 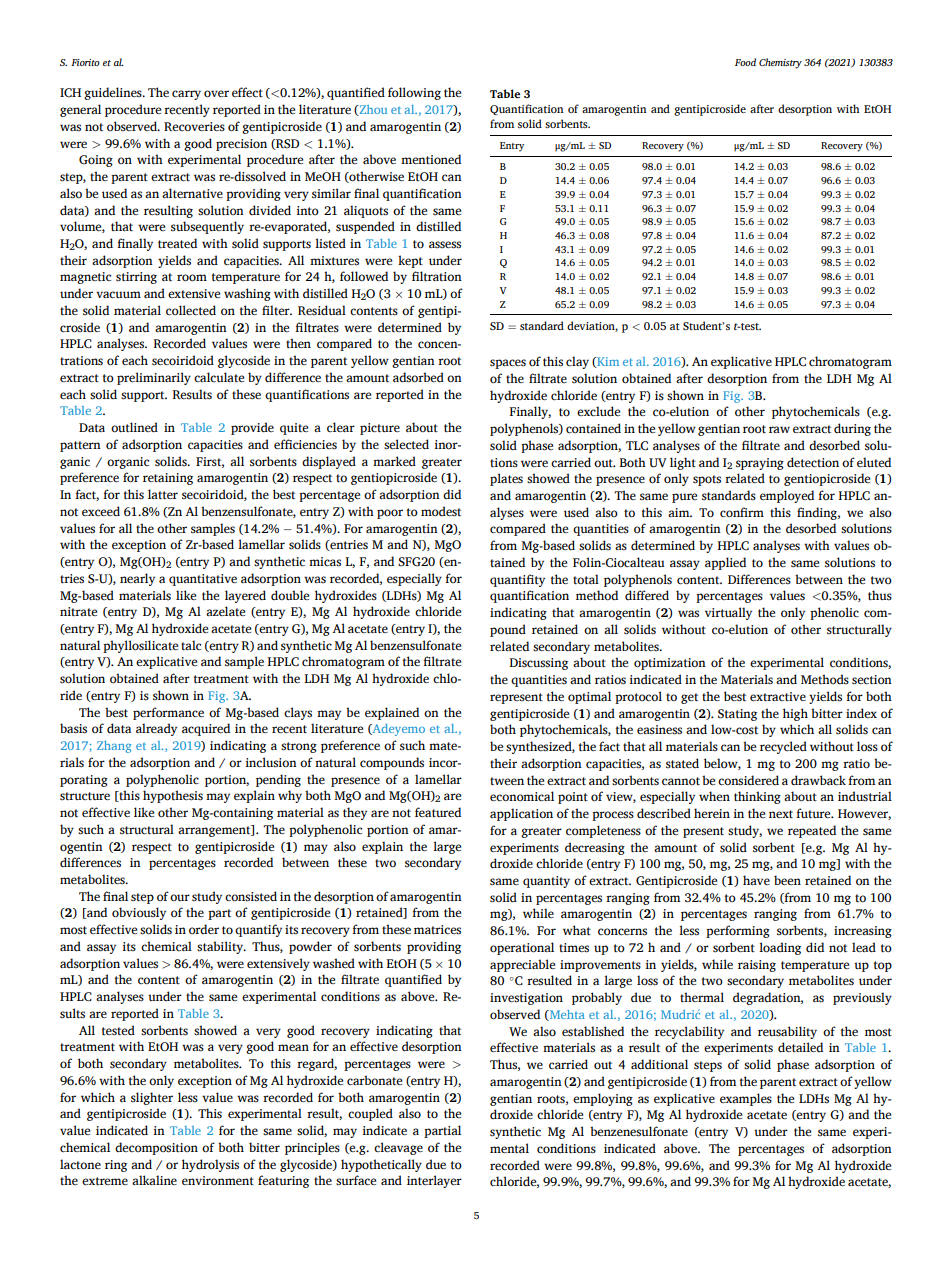 I want to click on decomposition, so click(x=156, y=1148).
